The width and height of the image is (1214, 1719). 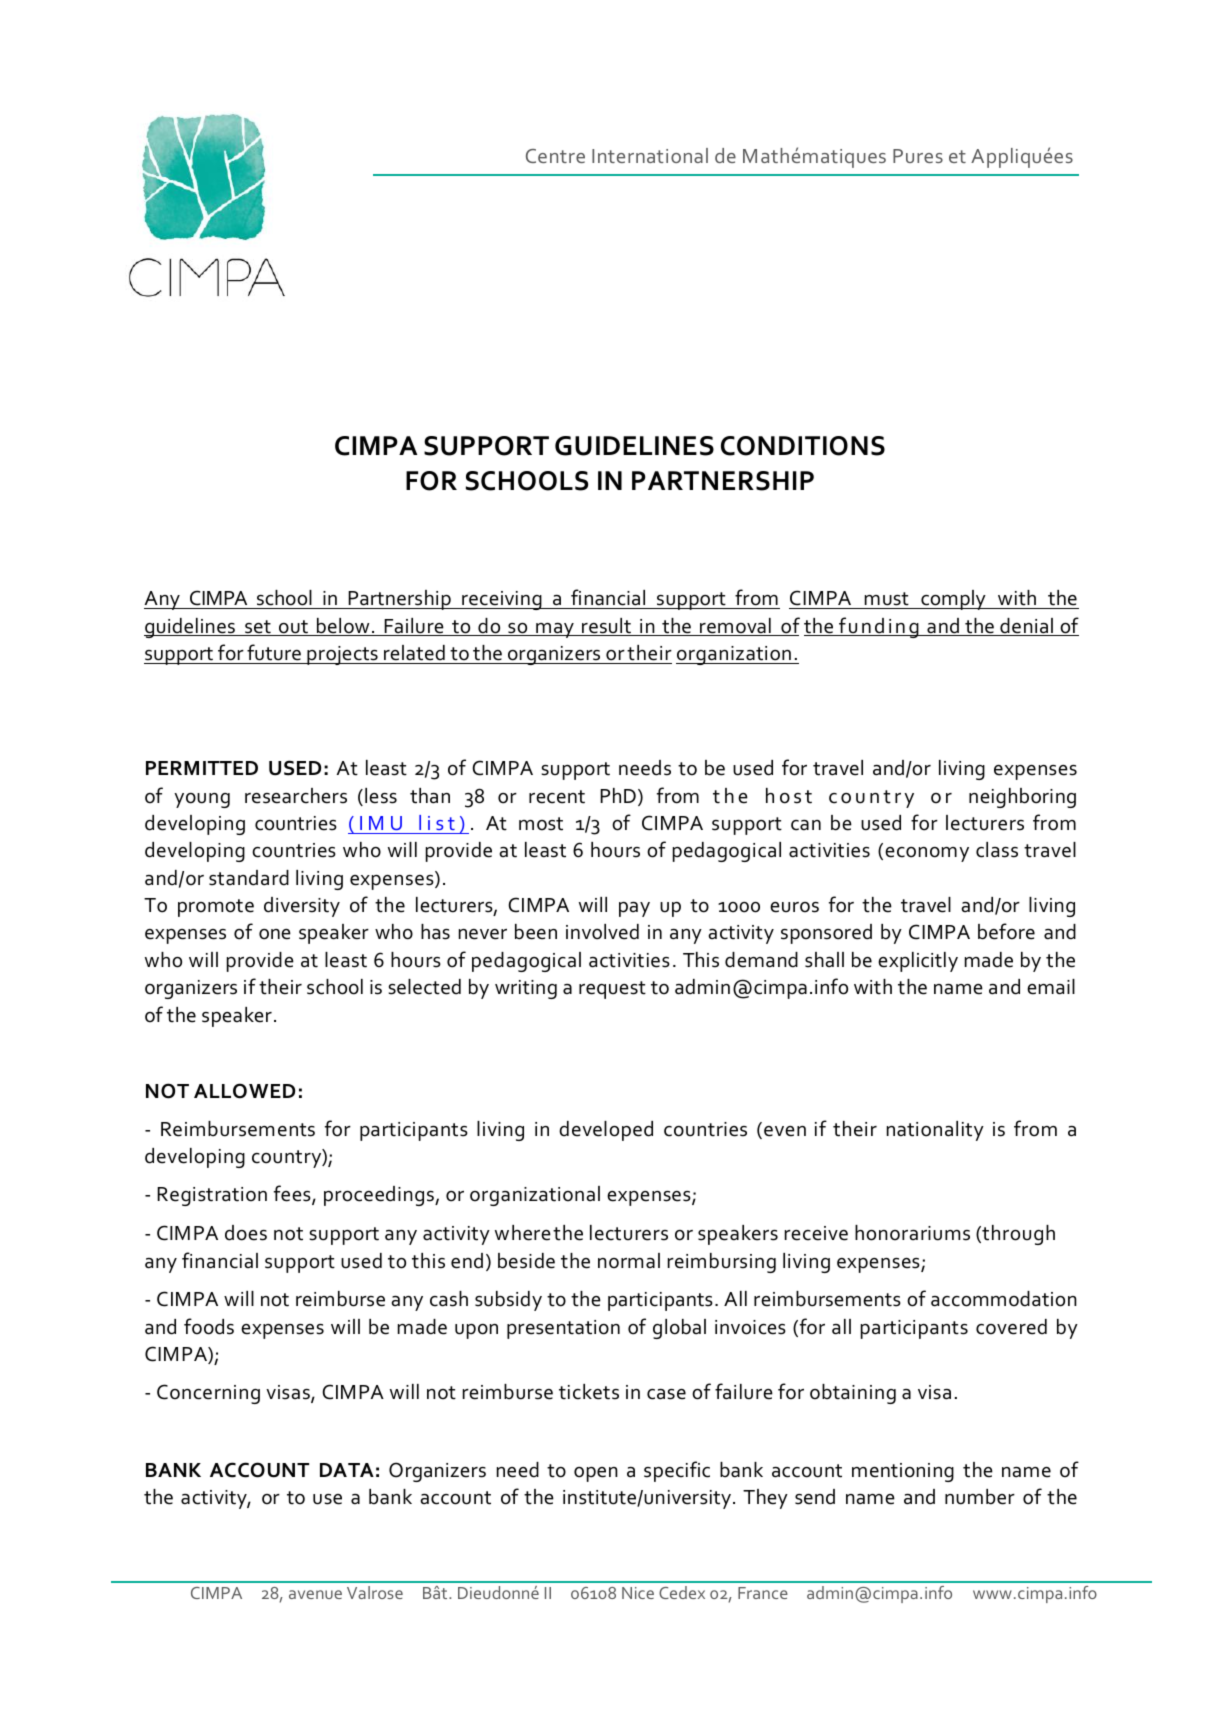 I want to click on Centre, so click(x=555, y=156).
